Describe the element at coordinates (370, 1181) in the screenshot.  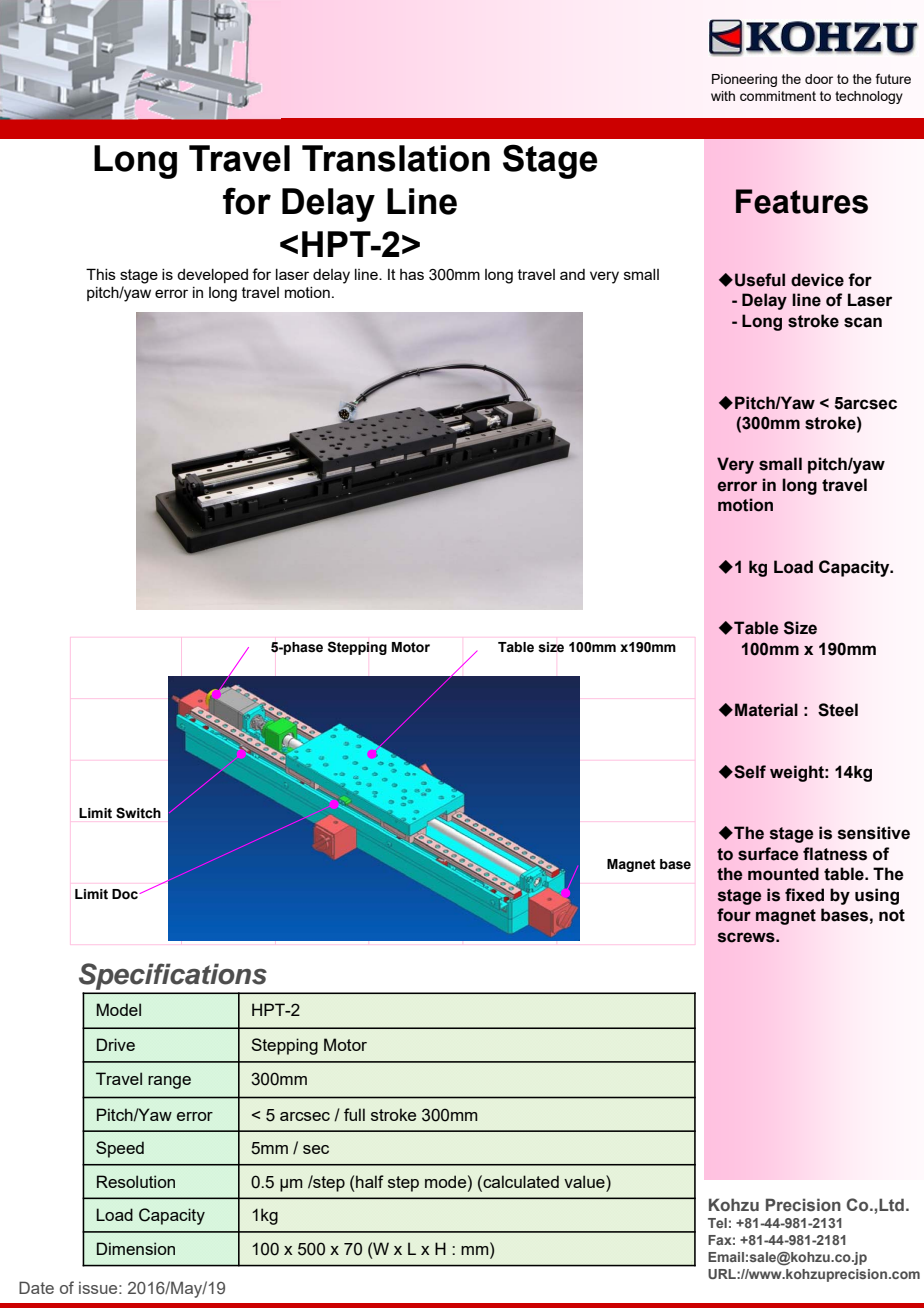
I see `half` at that location.
